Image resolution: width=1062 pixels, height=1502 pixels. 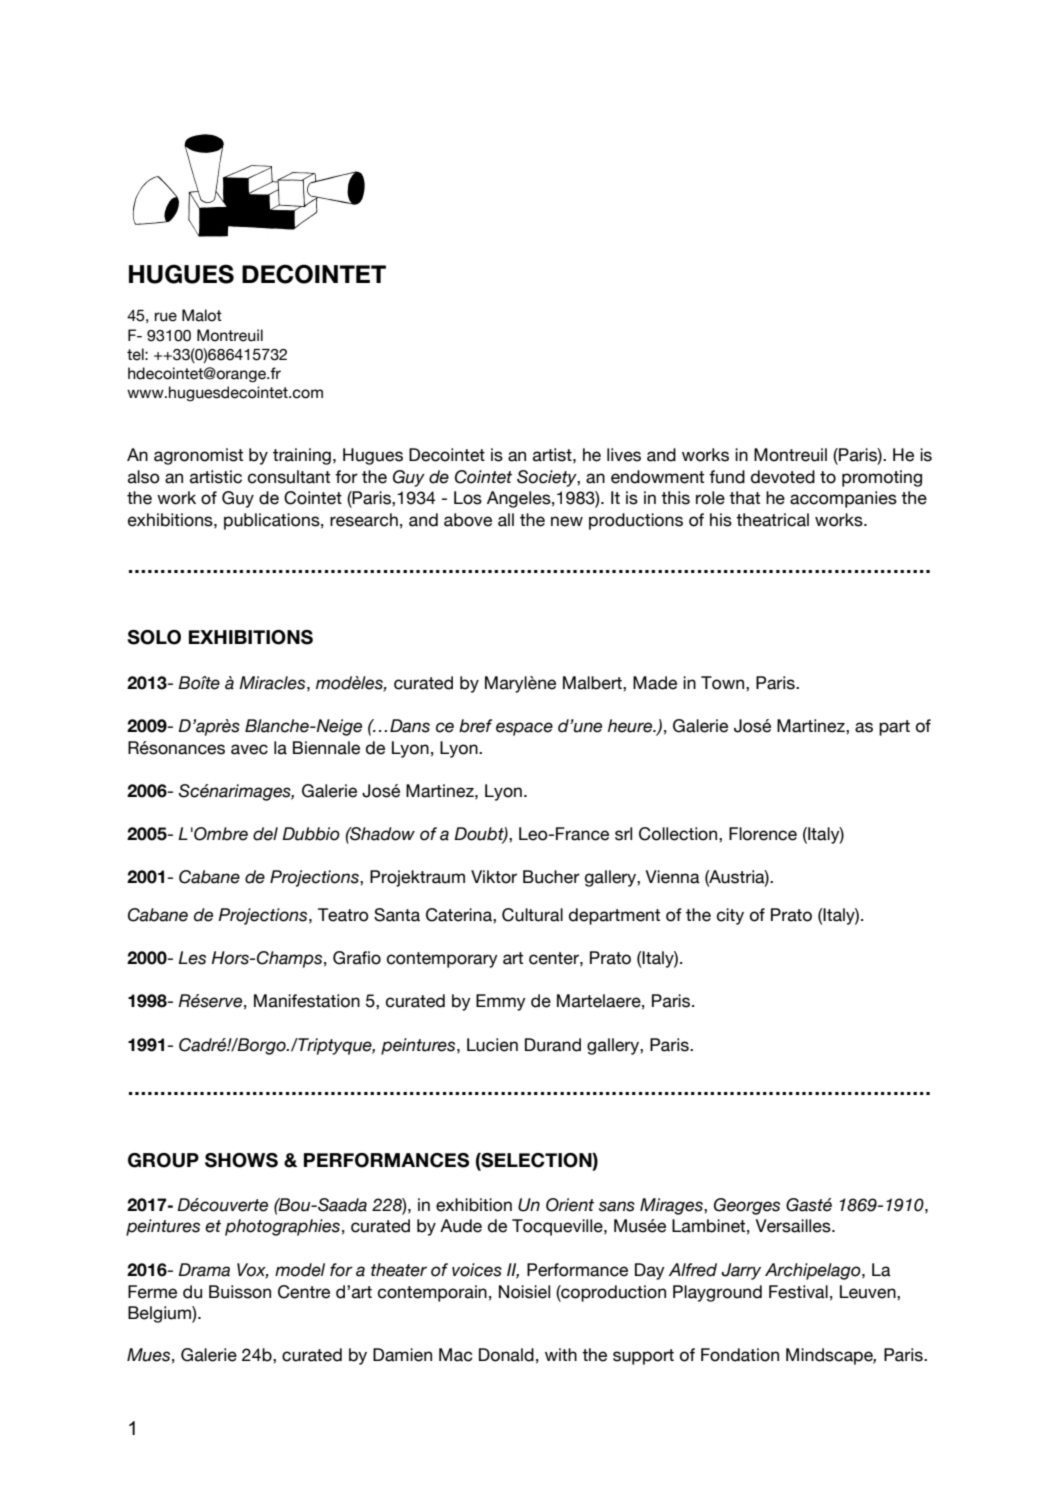 I want to click on Manifestation, so click(x=307, y=1001).
